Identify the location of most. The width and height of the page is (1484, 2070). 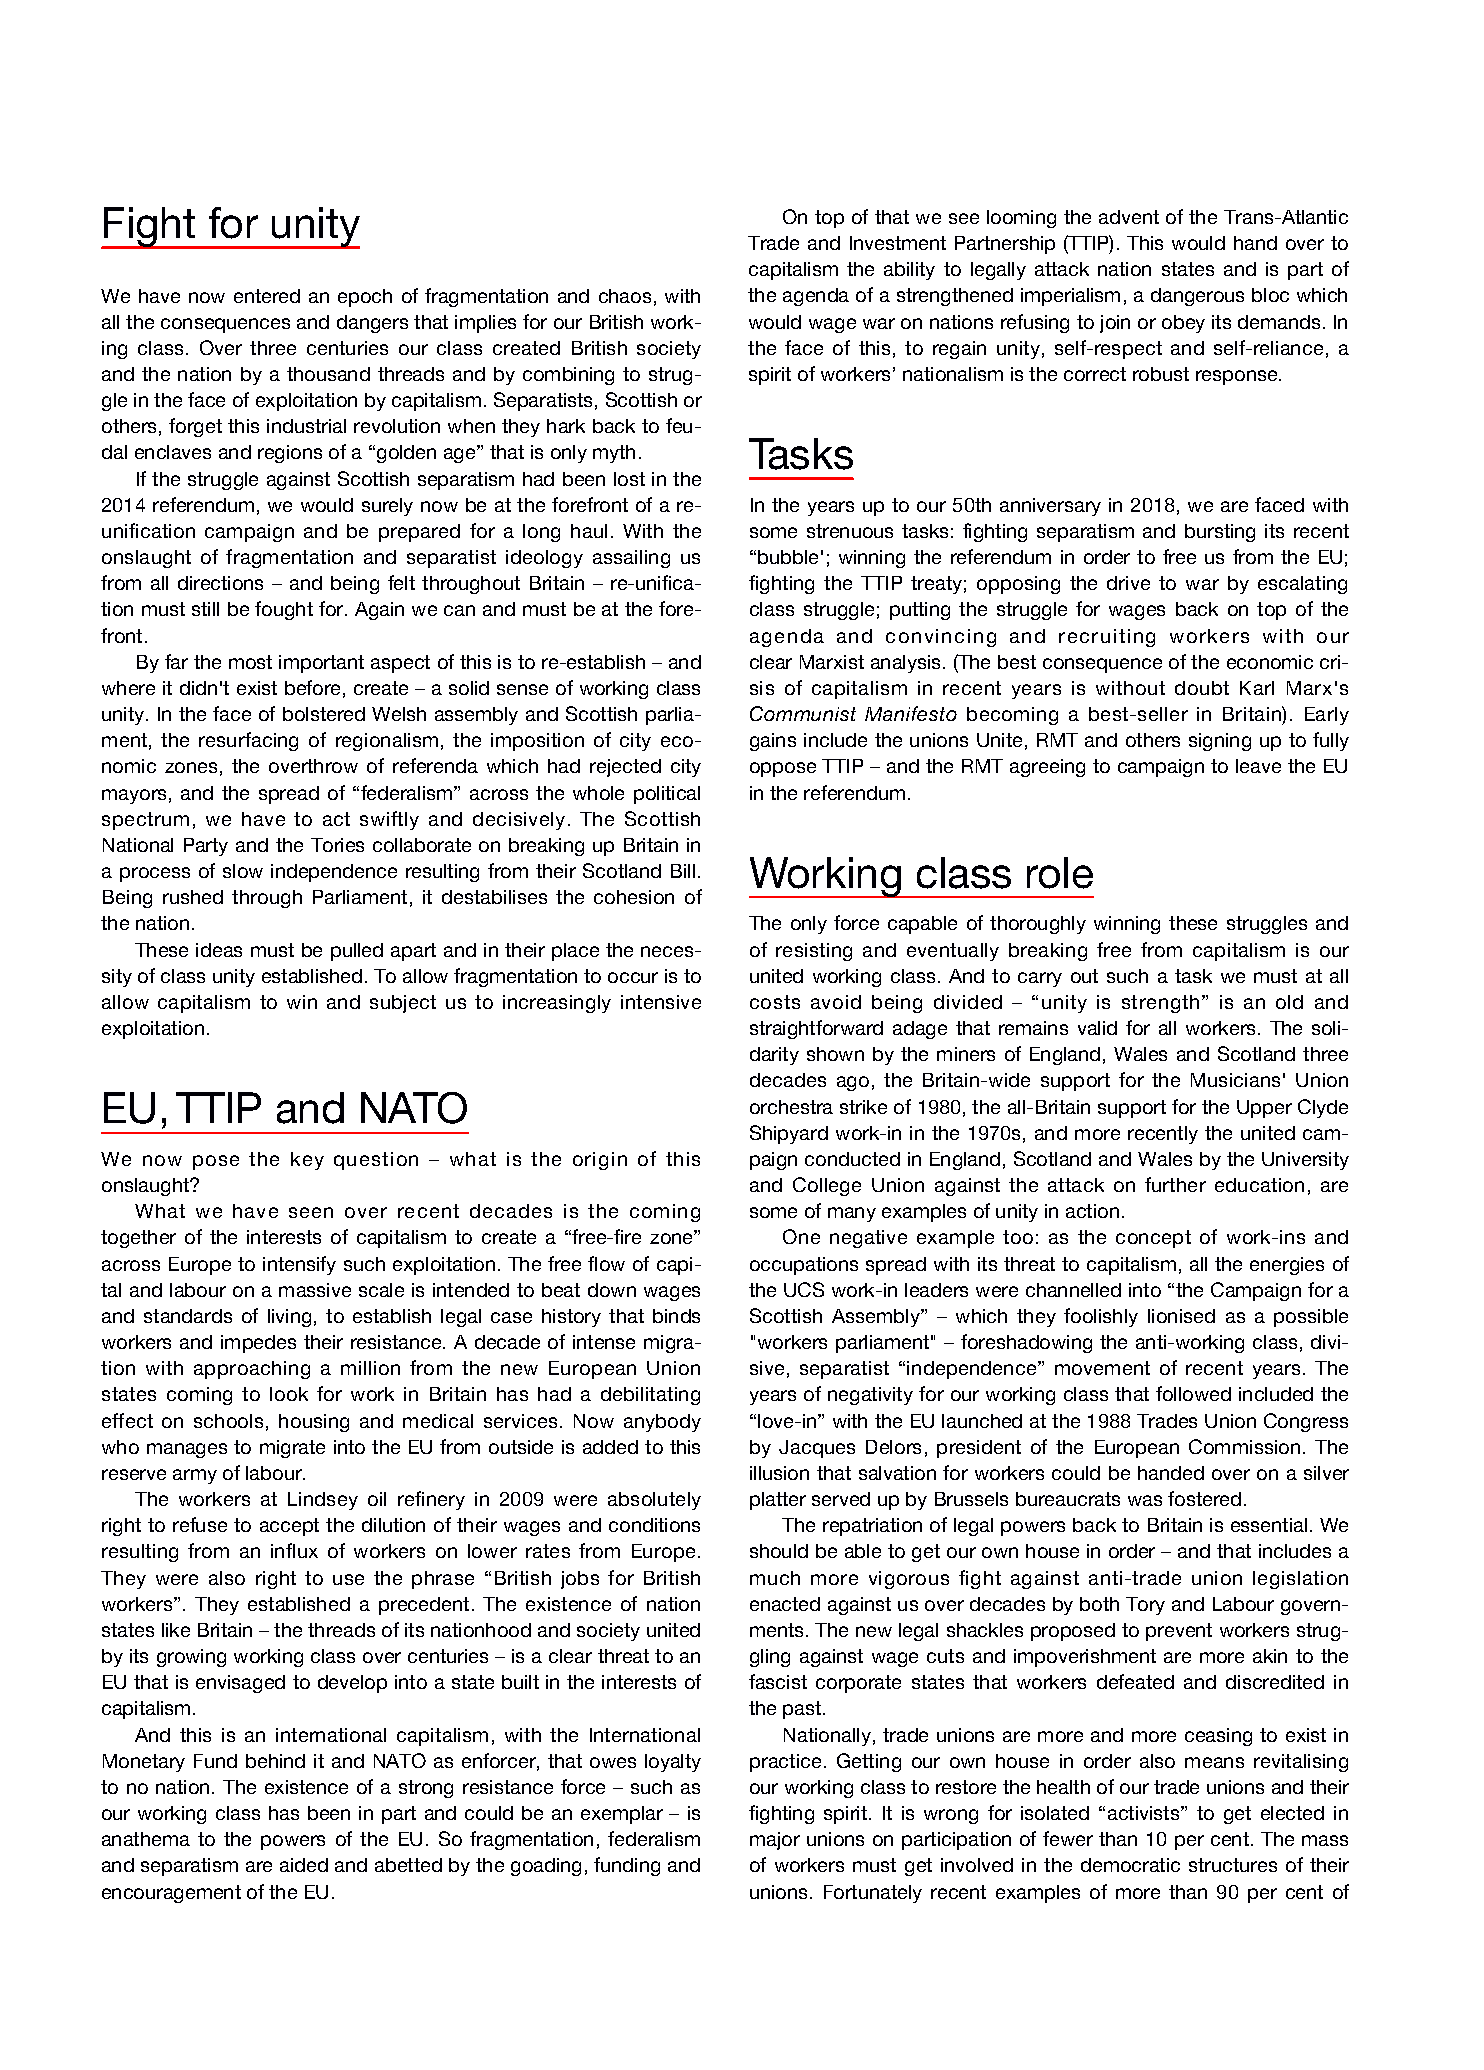
(250, 662).
